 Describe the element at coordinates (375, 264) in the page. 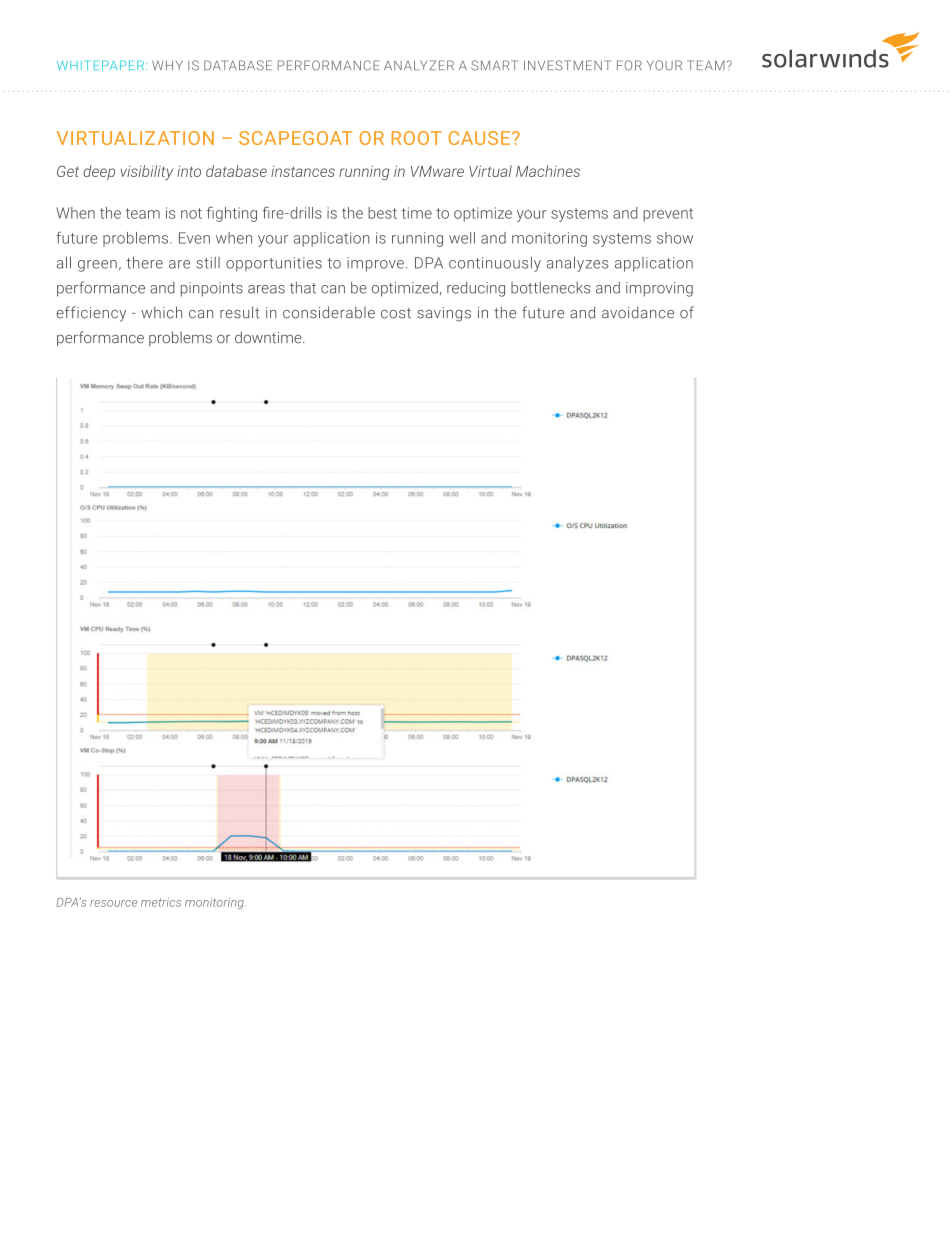

I see `improve` at that location.
